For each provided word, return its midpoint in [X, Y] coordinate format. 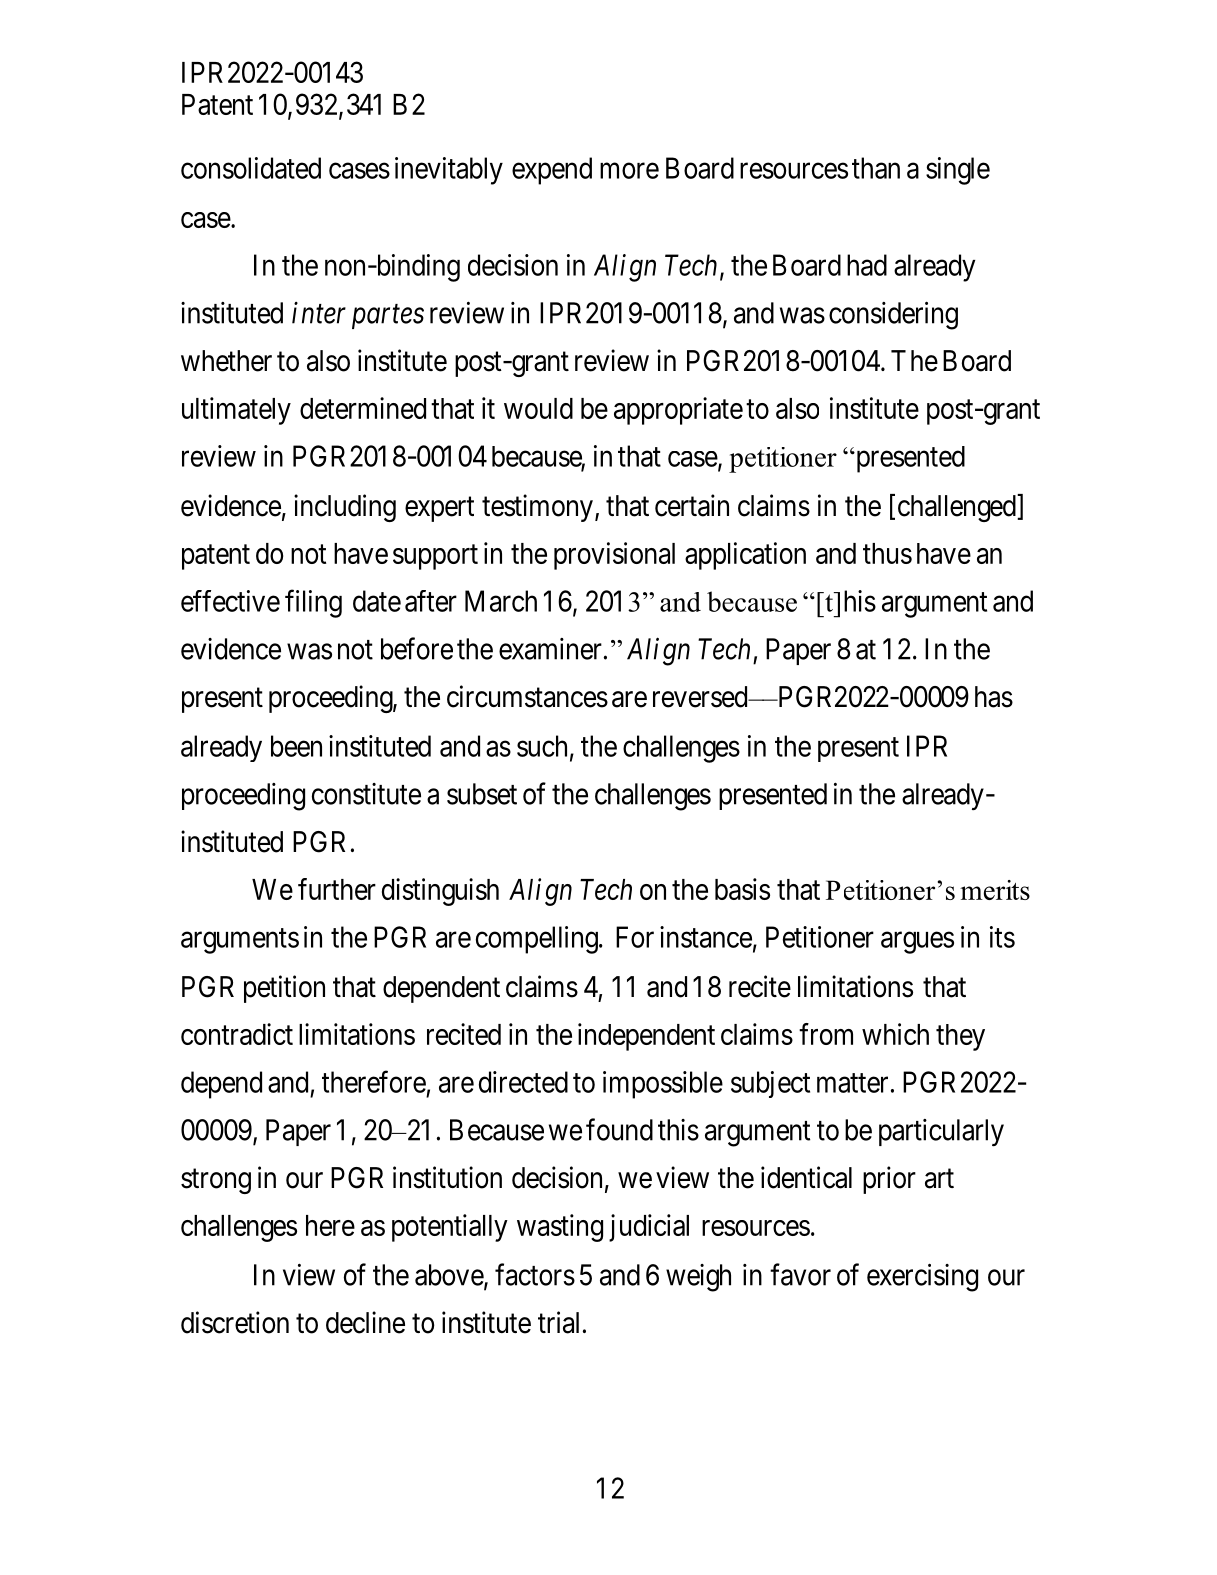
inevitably [449, 171]
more [629, 171]
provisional [614, 556]
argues [917, 943]
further [337, 889]
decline [365, 1322]
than [876, 168]
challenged [958, 508]
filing [313, 603]
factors [535, 1274]
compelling [538, 940]
